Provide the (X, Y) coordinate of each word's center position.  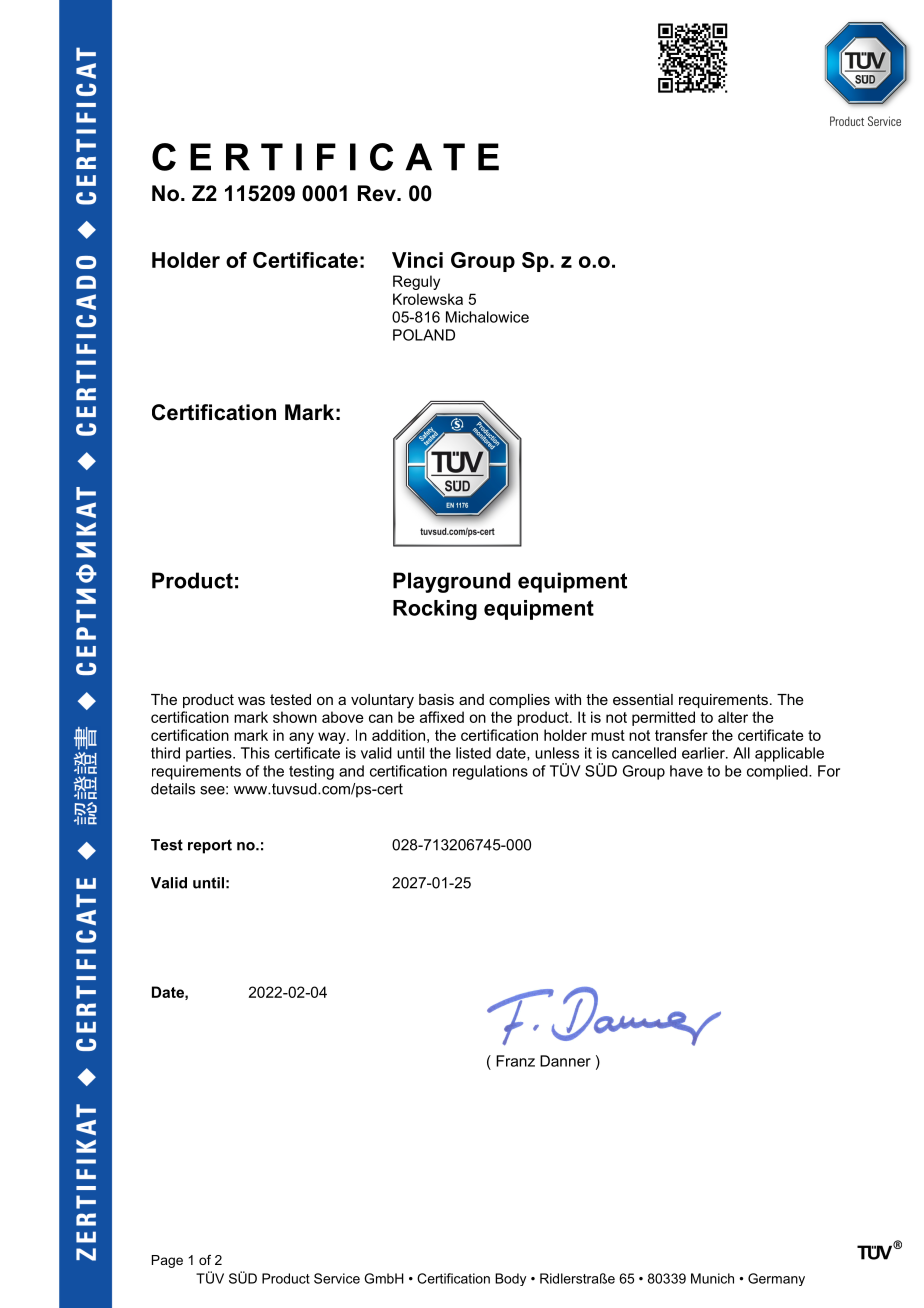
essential (643, 699)
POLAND (424, 335)
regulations (490, 772)
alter (733, 717)
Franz (515, 1061)
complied (778, 772)
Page (167, 1261)
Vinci (417, 260)
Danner (565, 1061)
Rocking (435, 610)
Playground (451, 582)
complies (519, 701)
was (251, 700)
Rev (378, 193)
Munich (712, 1278)
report (210, 846)
